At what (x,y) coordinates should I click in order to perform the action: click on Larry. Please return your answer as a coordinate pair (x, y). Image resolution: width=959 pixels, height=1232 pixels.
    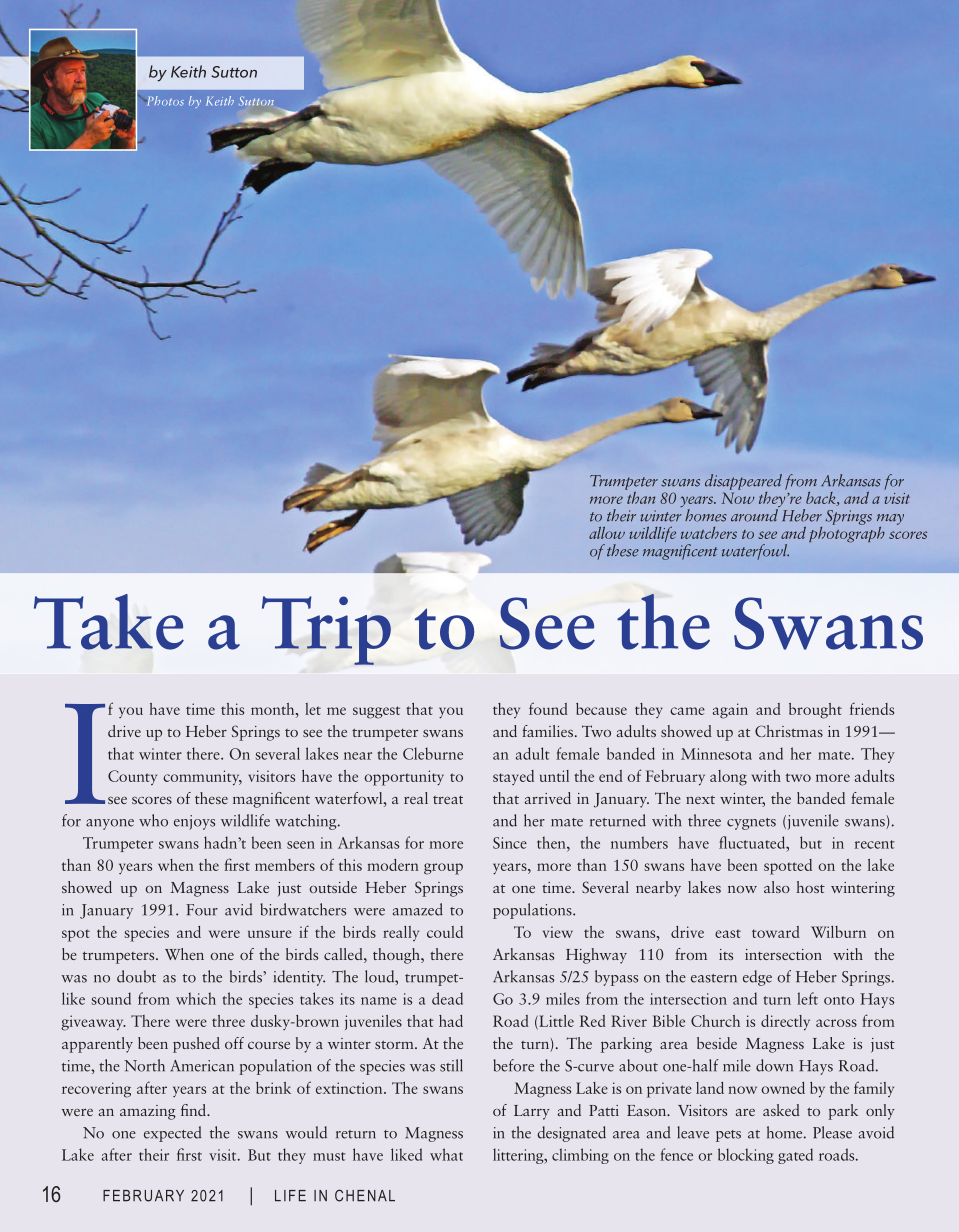
    Looking at the image, I should click on (532, 1112).
